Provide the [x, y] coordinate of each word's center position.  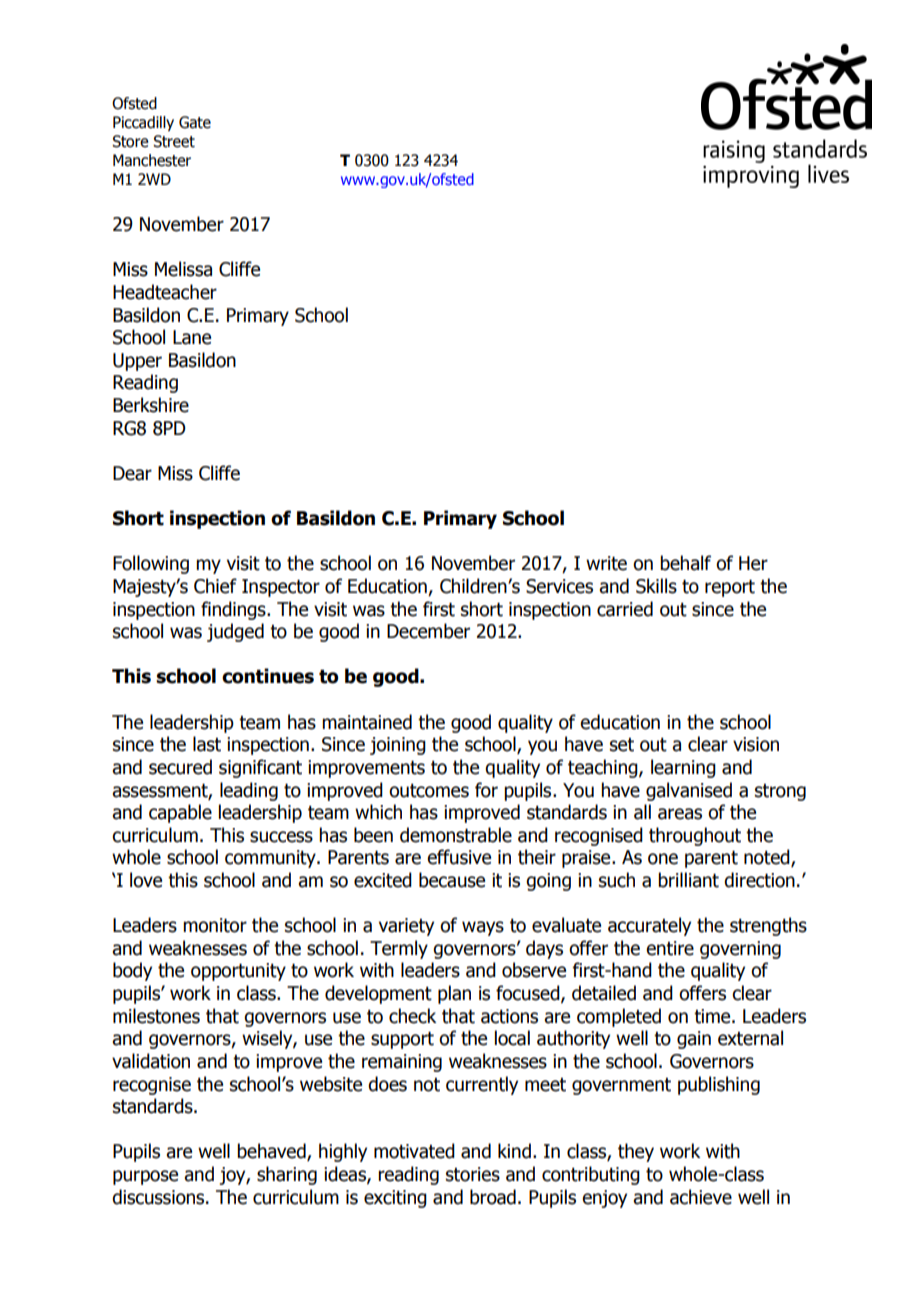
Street [174, 141]
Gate [195, 122]
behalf [685, 563]
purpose [145, 1177]
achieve [701, 1197]
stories [473, 1174]
